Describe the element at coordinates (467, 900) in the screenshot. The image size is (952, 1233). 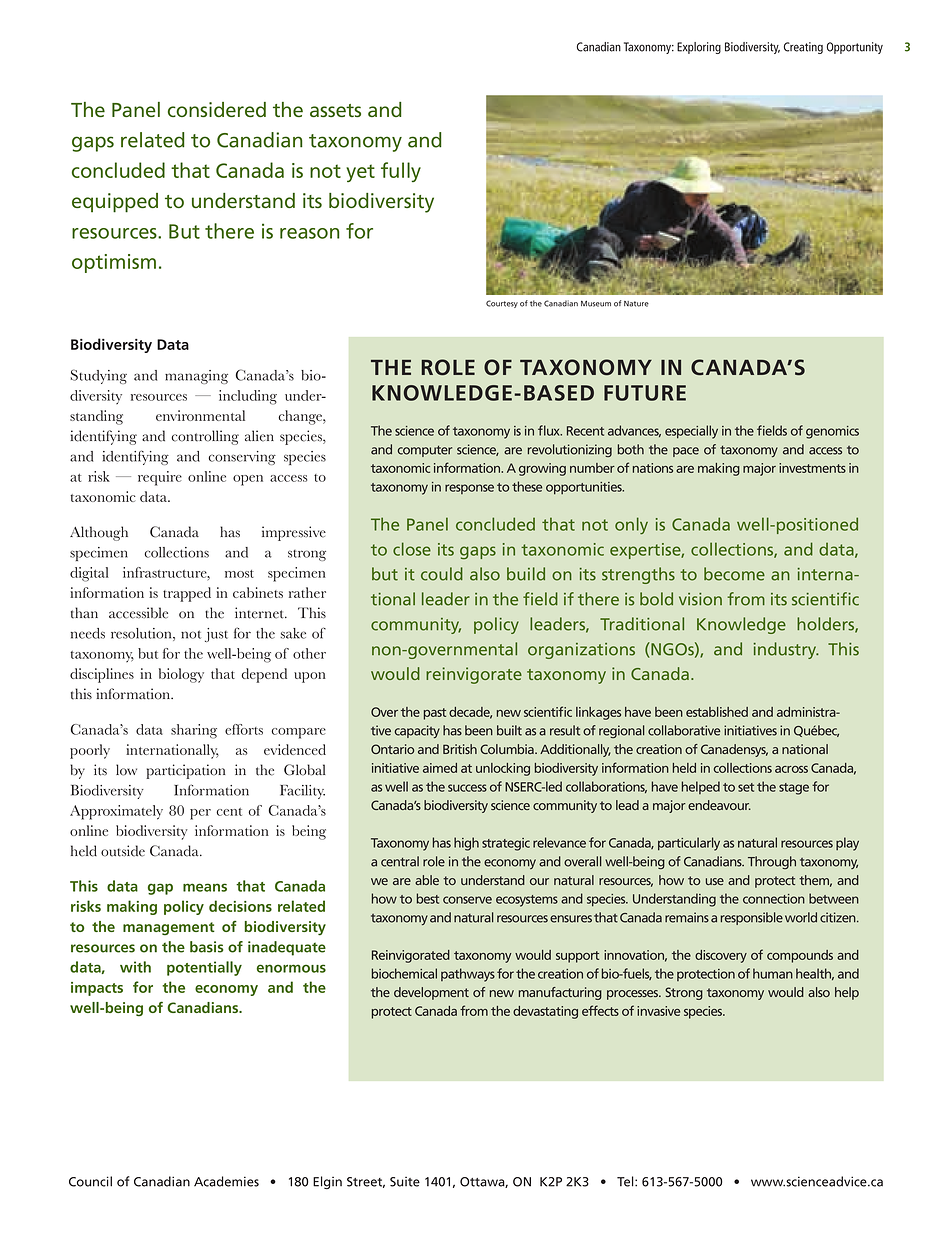
I see `conserve` at that location.
